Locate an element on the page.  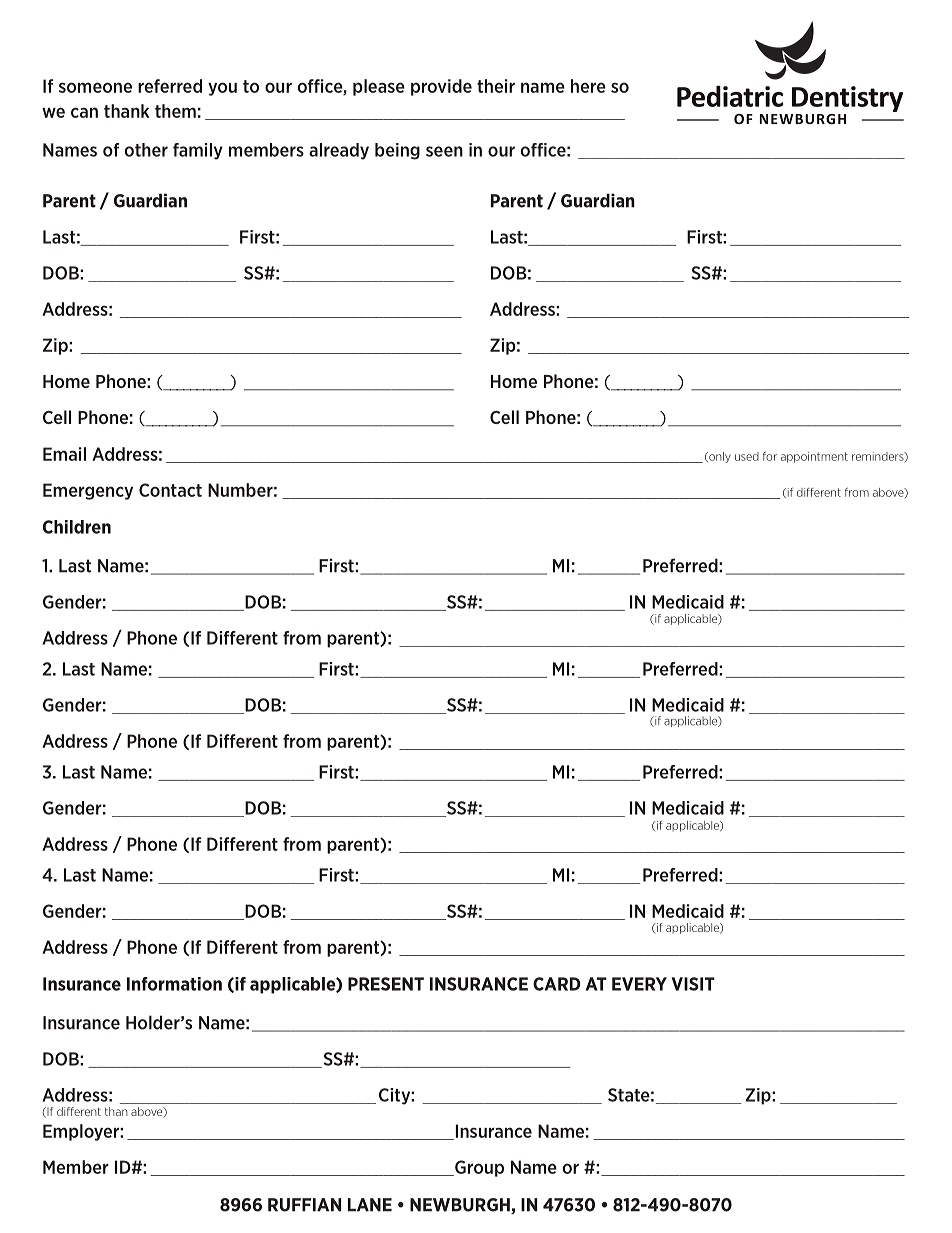
used is located at coordinates (747, 456).
